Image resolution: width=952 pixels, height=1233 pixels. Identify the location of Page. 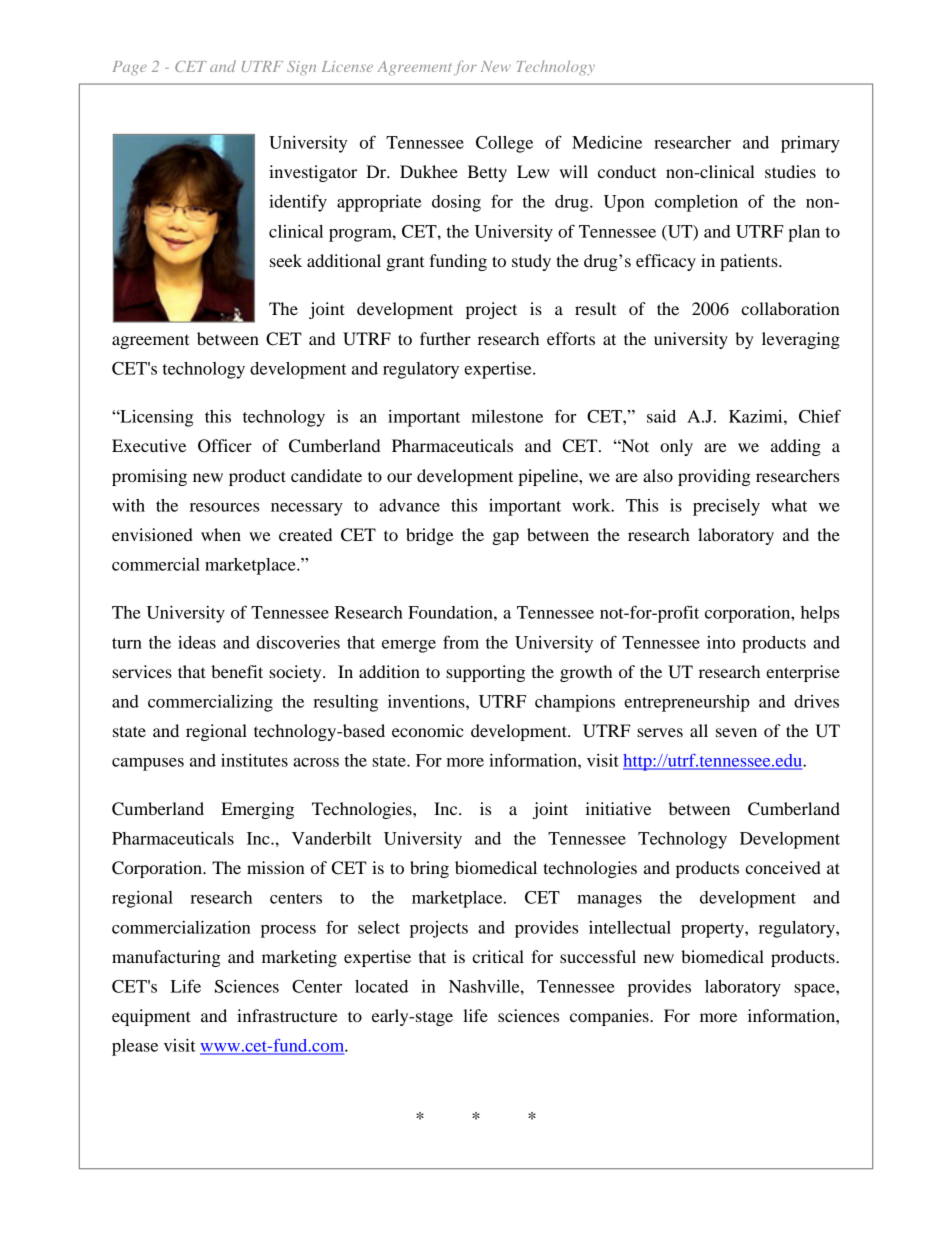
(130, 68).
